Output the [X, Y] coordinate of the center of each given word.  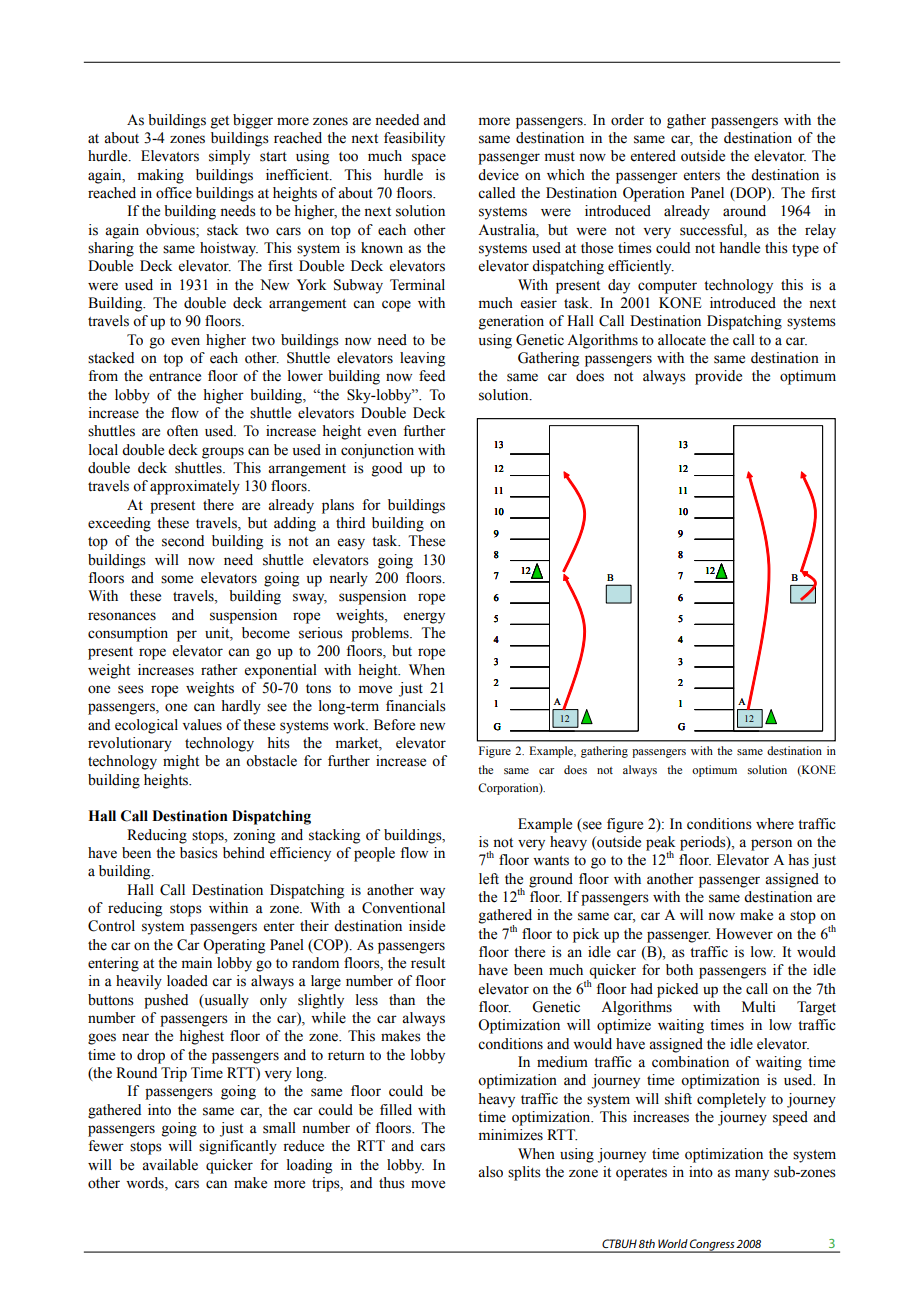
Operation [654, 194]
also [490, 1172]
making [161, 176]
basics [199, 853]
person [771, 845]
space [429, 159]
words [146, 1184]
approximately [195, 487]
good [387, 469]
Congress [712, 1246]
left [489, 879]
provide [718, 377]
